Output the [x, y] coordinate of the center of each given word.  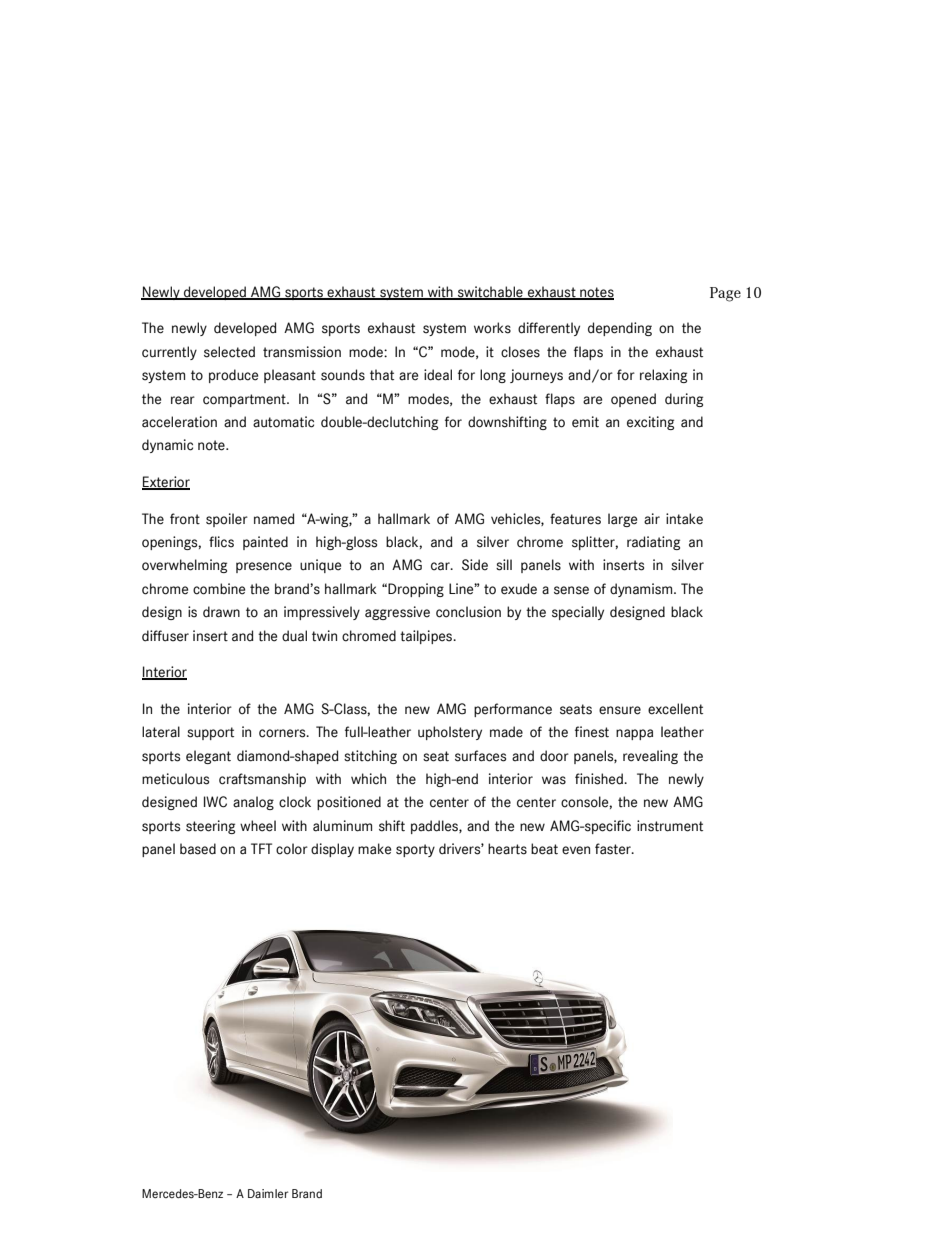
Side [475, 565]
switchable [490, 293]
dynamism [642, 590]
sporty [415, 850]
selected [229, 352]
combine [219, 589]
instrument [670, 826]
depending [620, 329]
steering [210, 827]
